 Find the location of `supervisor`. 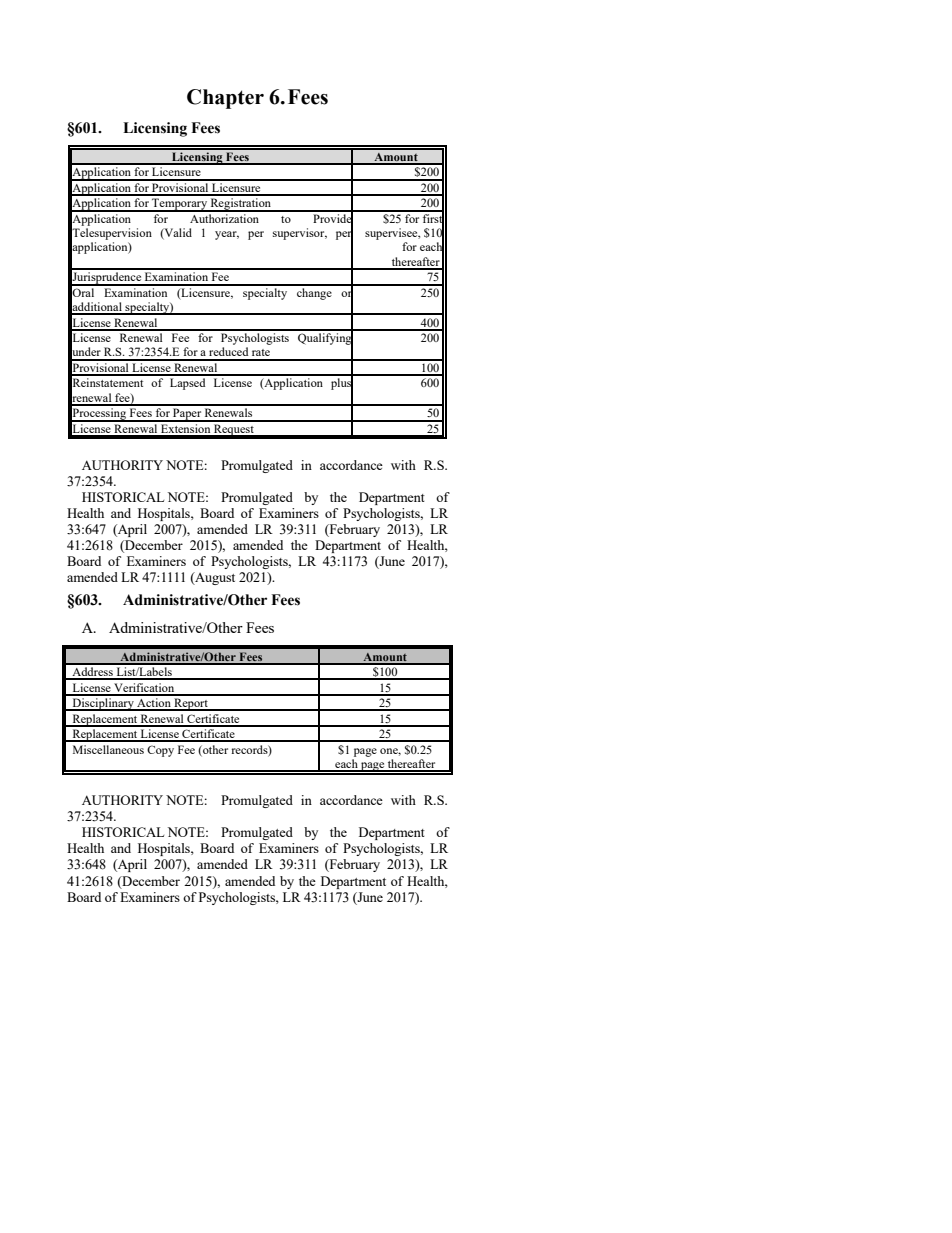

supervisor is located at coordinates (300, 234).
